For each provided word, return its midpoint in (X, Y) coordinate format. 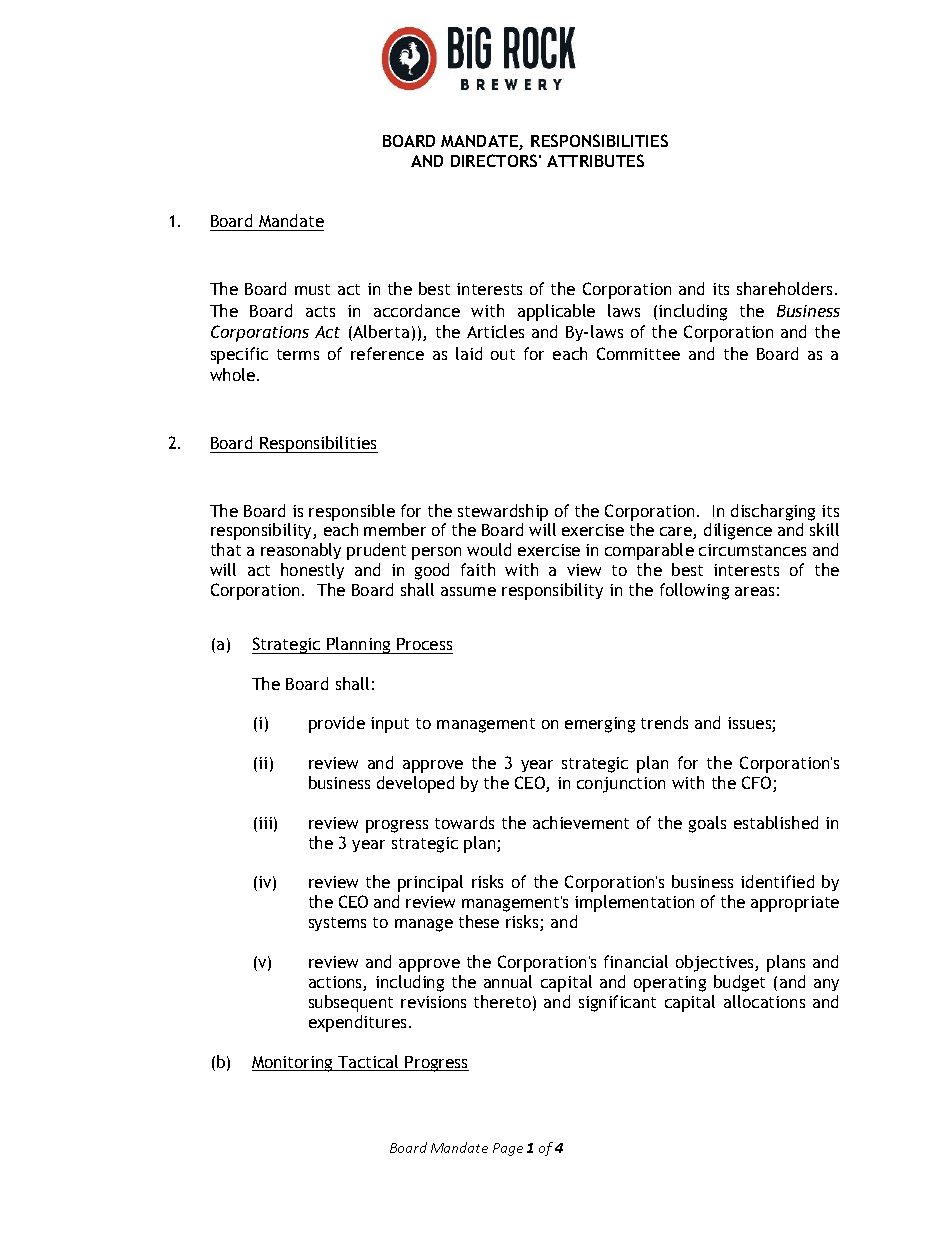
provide (337, 724)
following (694, 591)
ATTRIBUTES (595, 160)
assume (468, 591)
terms (298, 354)
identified (777, 881)
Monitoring (293, 1064)
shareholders (786, 288)
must (312, 289)
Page (508, 1149)
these (479, 921)
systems (337, 924)
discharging (773, 512)
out (503, 354)
